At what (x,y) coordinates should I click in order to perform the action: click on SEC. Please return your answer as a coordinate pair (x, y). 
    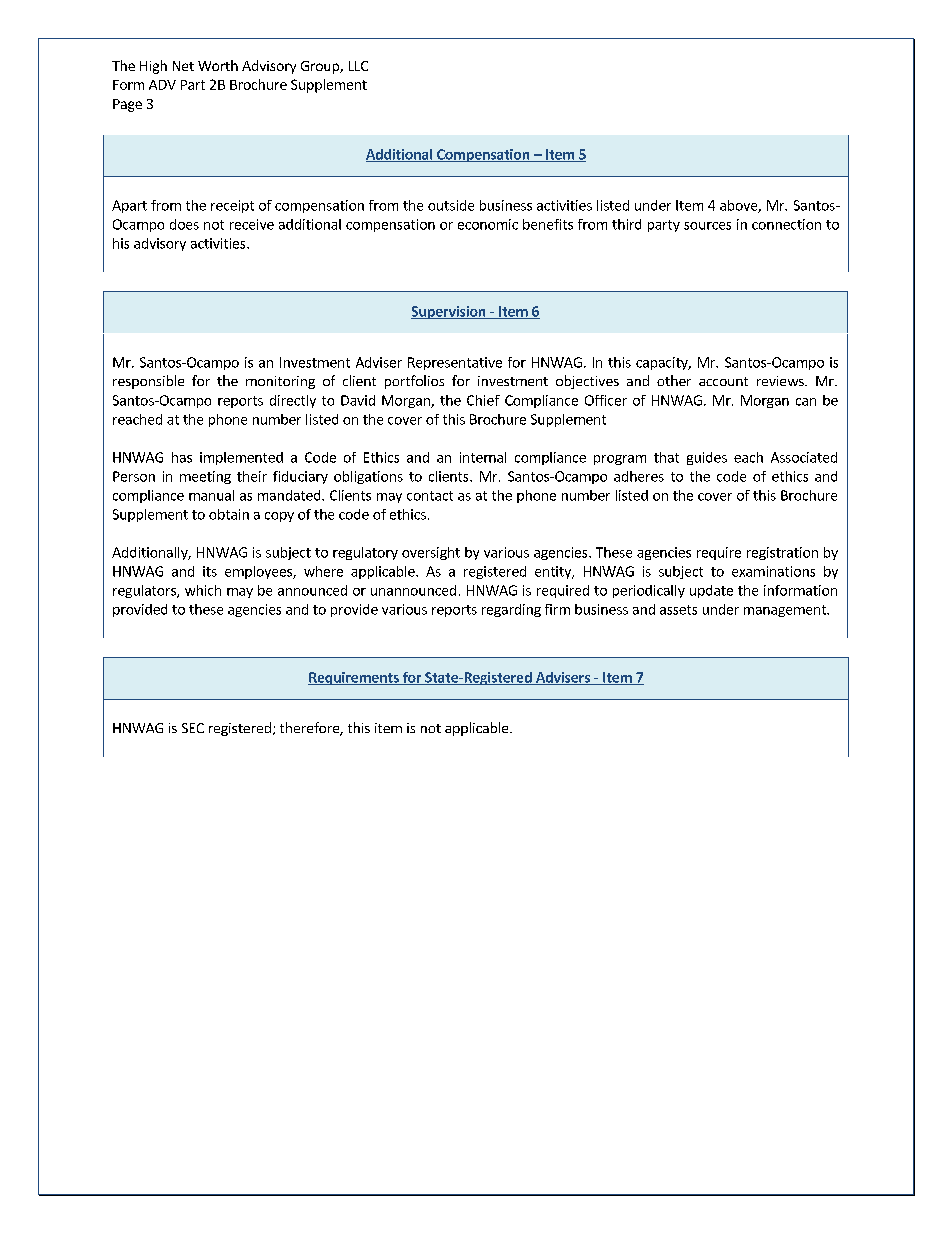
    Looking at the image, I should click on (193, 728).
